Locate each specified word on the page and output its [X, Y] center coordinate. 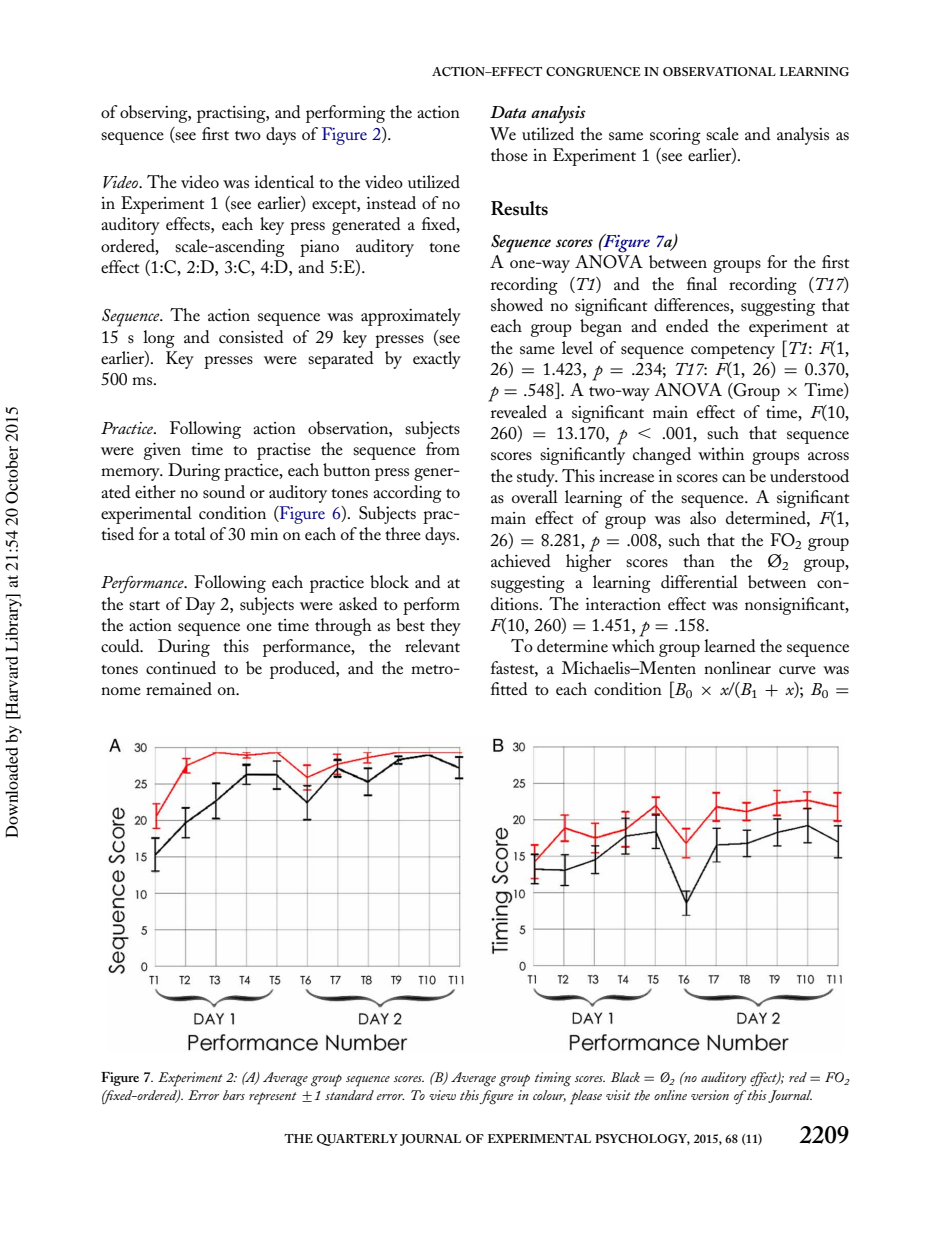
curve [797, 670]
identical [284, 182]
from [443, 448]
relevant [432, 645]
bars [234, 1095]
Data [508, 112]
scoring [675, 136]
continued [181, 668]
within [721, 453]
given [162, 451]
